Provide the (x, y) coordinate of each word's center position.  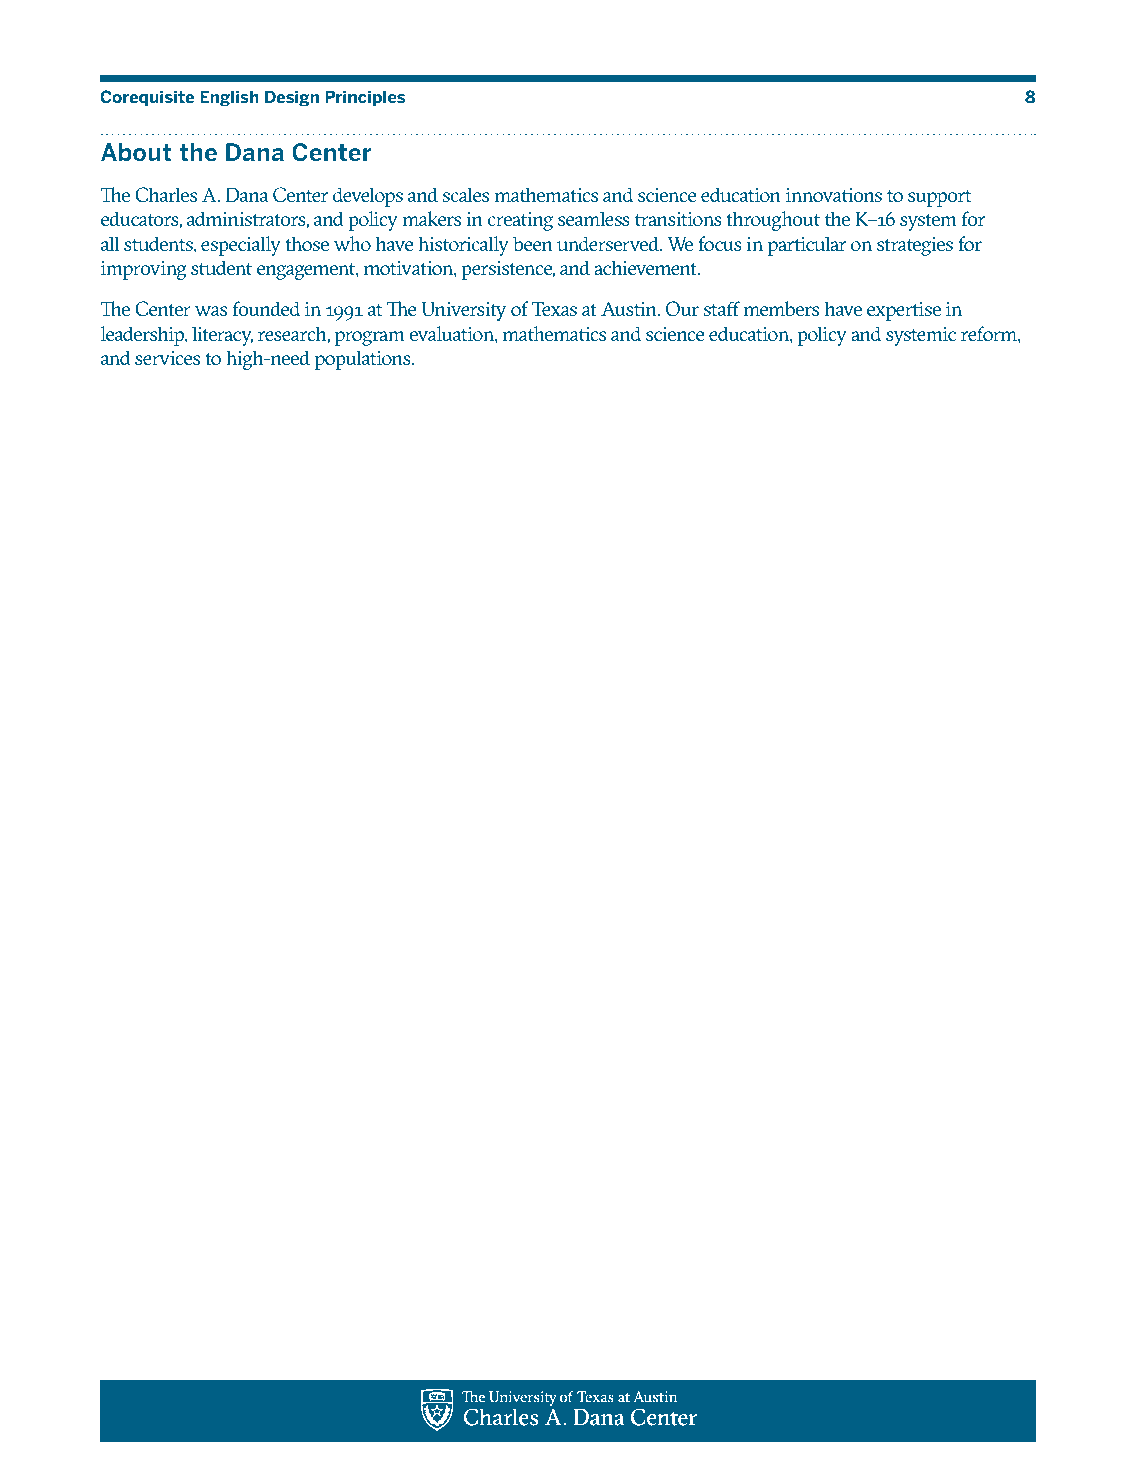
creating (520, 221)
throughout (773, 221)
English (229, 98)
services (167, 358)
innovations (834, 195)
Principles (365, 98)
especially (241, 246)
